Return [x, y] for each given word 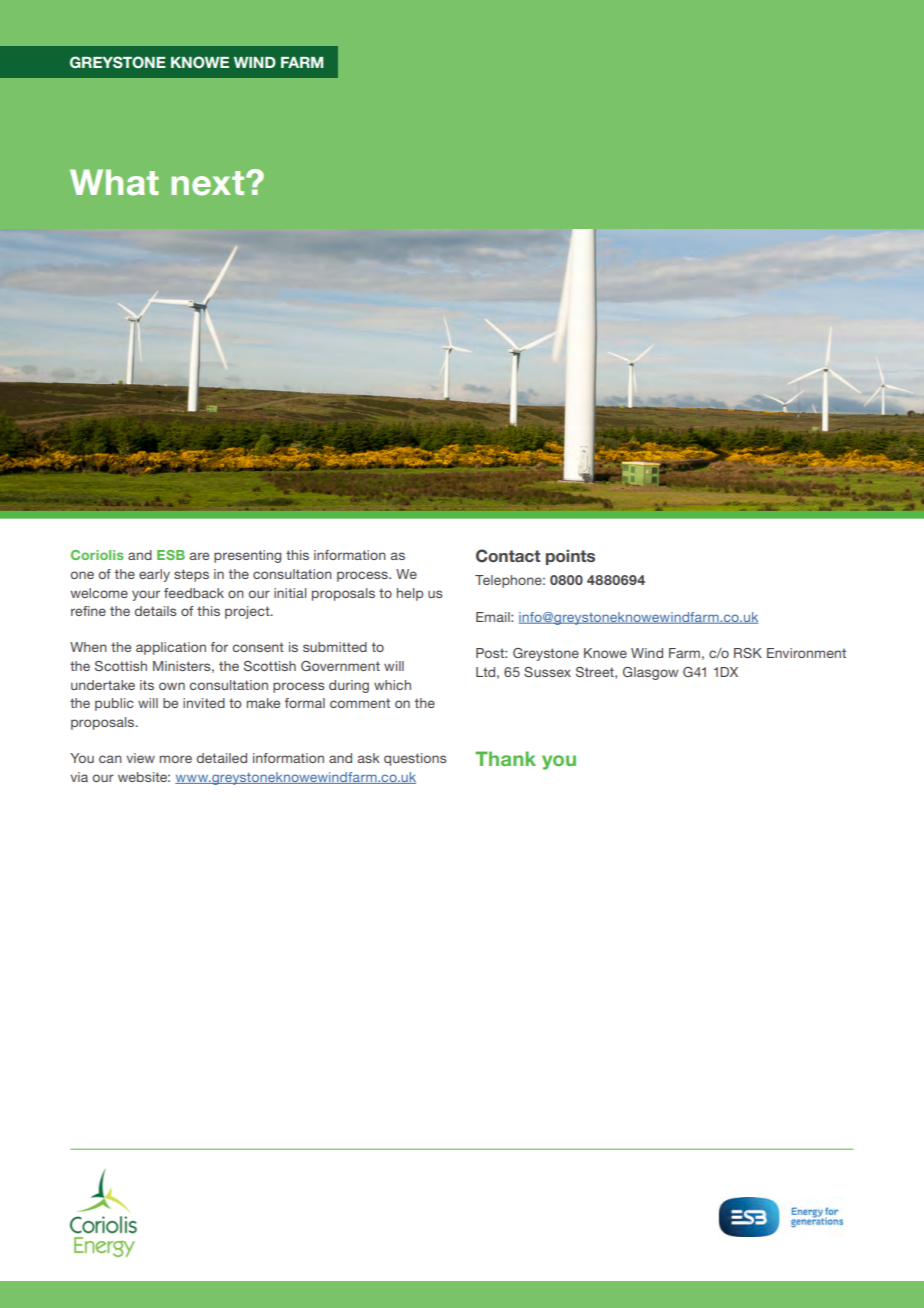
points [570, 557]
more [176, 759]
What [114, 182]
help [410, 594]
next [209, 183]
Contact [508, 556]
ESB [171, 555]
